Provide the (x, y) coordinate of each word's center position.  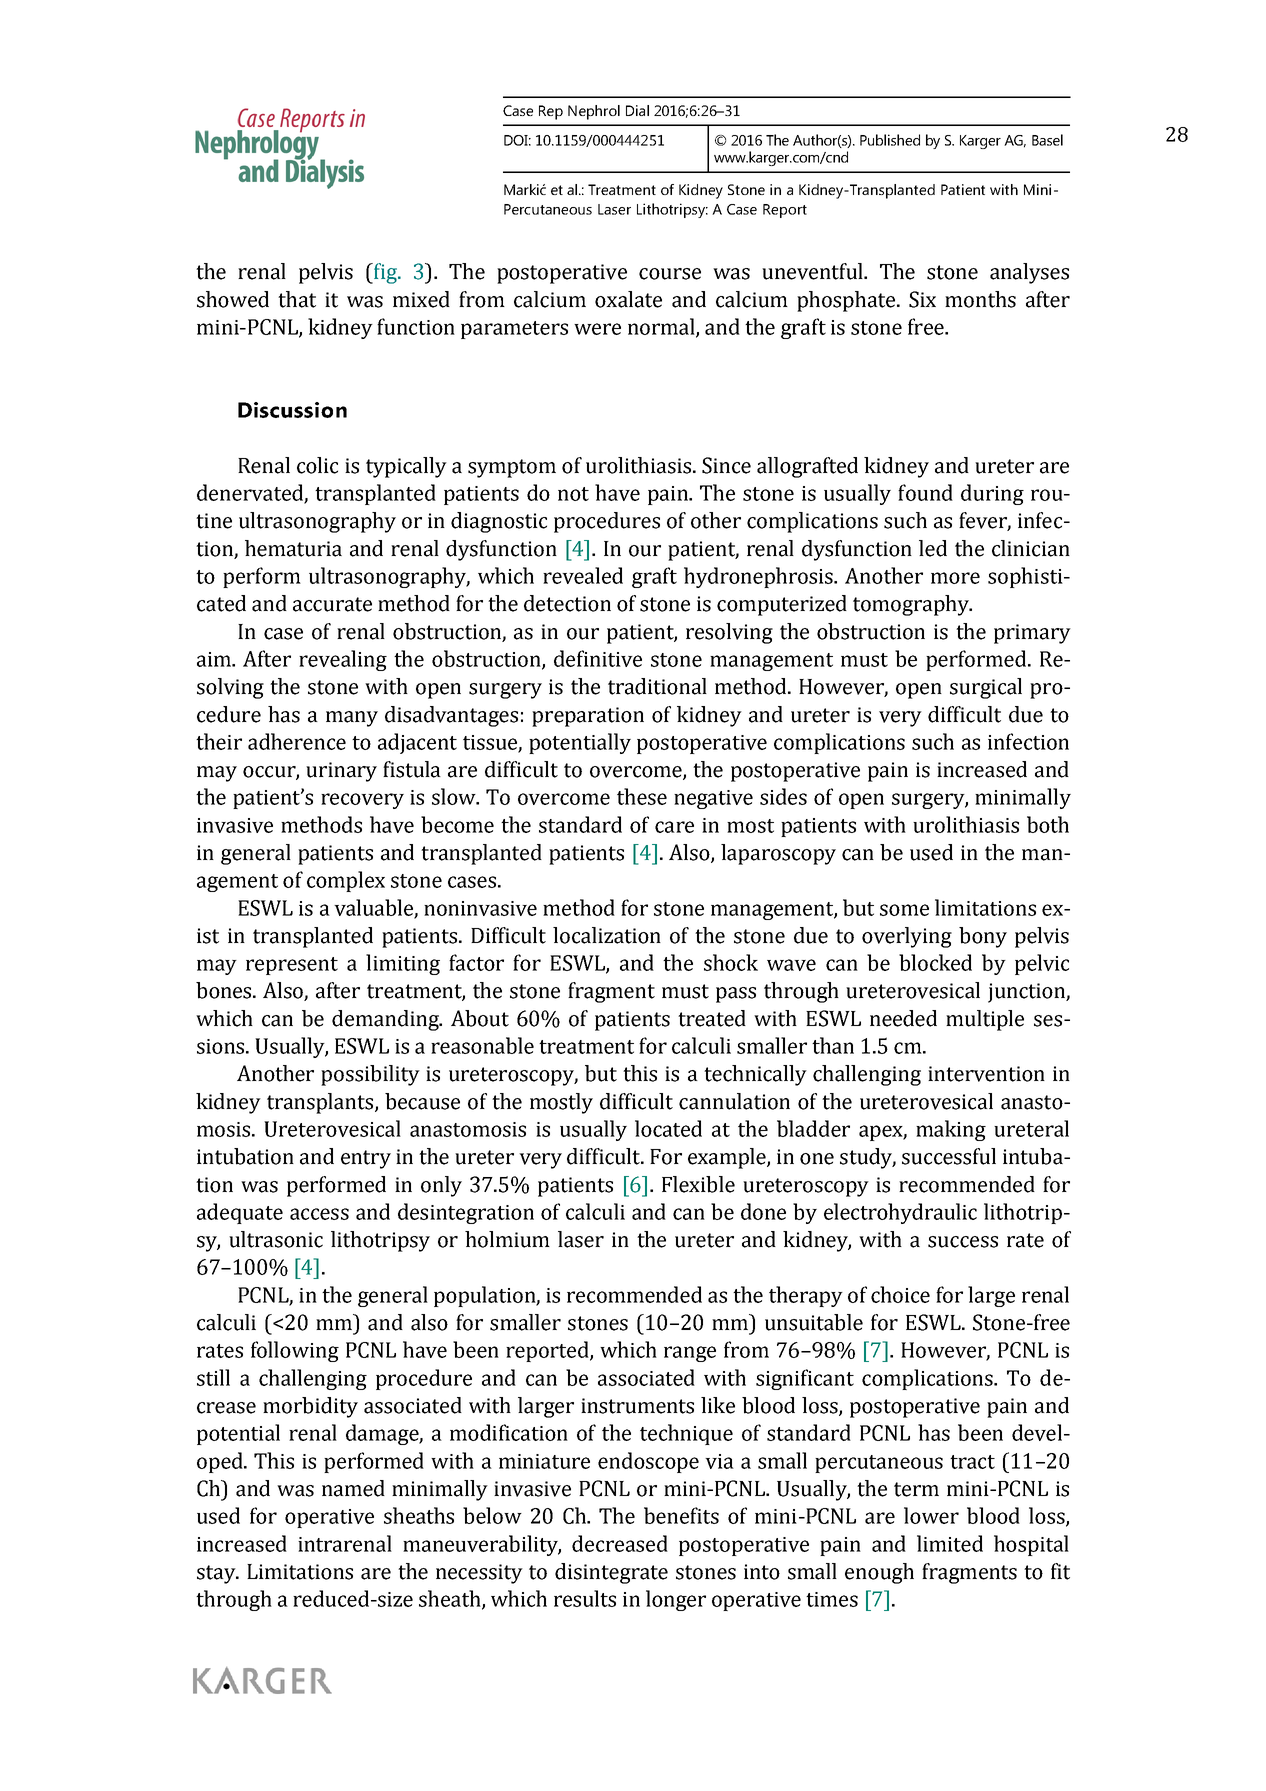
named (353, 1488)
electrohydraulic (900, 1213)
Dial (637, 110)
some (904, 910)
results (585, 1598)
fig (385, 273)
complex (346, 881)
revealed (583, 575)
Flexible (698, 1184)
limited (950, 1543)
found (925, 492)
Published (890, 140)
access (319, 1214)
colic (317, 465)
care (674, 827)
